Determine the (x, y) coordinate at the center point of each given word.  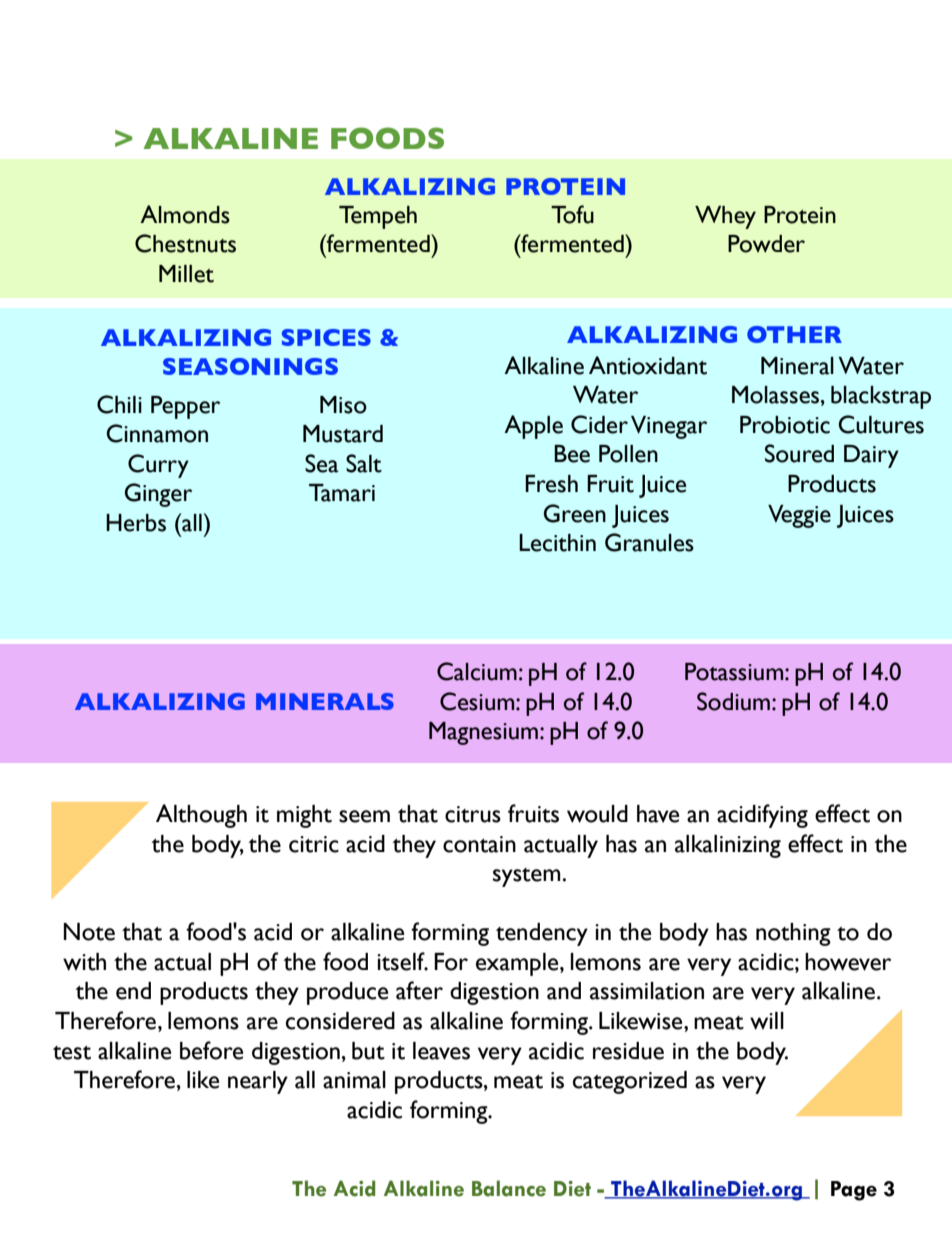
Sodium (733, 701)
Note (89, 932)
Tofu (572, 214)
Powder (766, 244)
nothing (793, 934)
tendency (542, 934)
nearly (258, 1082)
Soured (799, 453)
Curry (158, 466)
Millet (186, 274)
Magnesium (483, 733)
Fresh (551, 484)
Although (201, 816)
